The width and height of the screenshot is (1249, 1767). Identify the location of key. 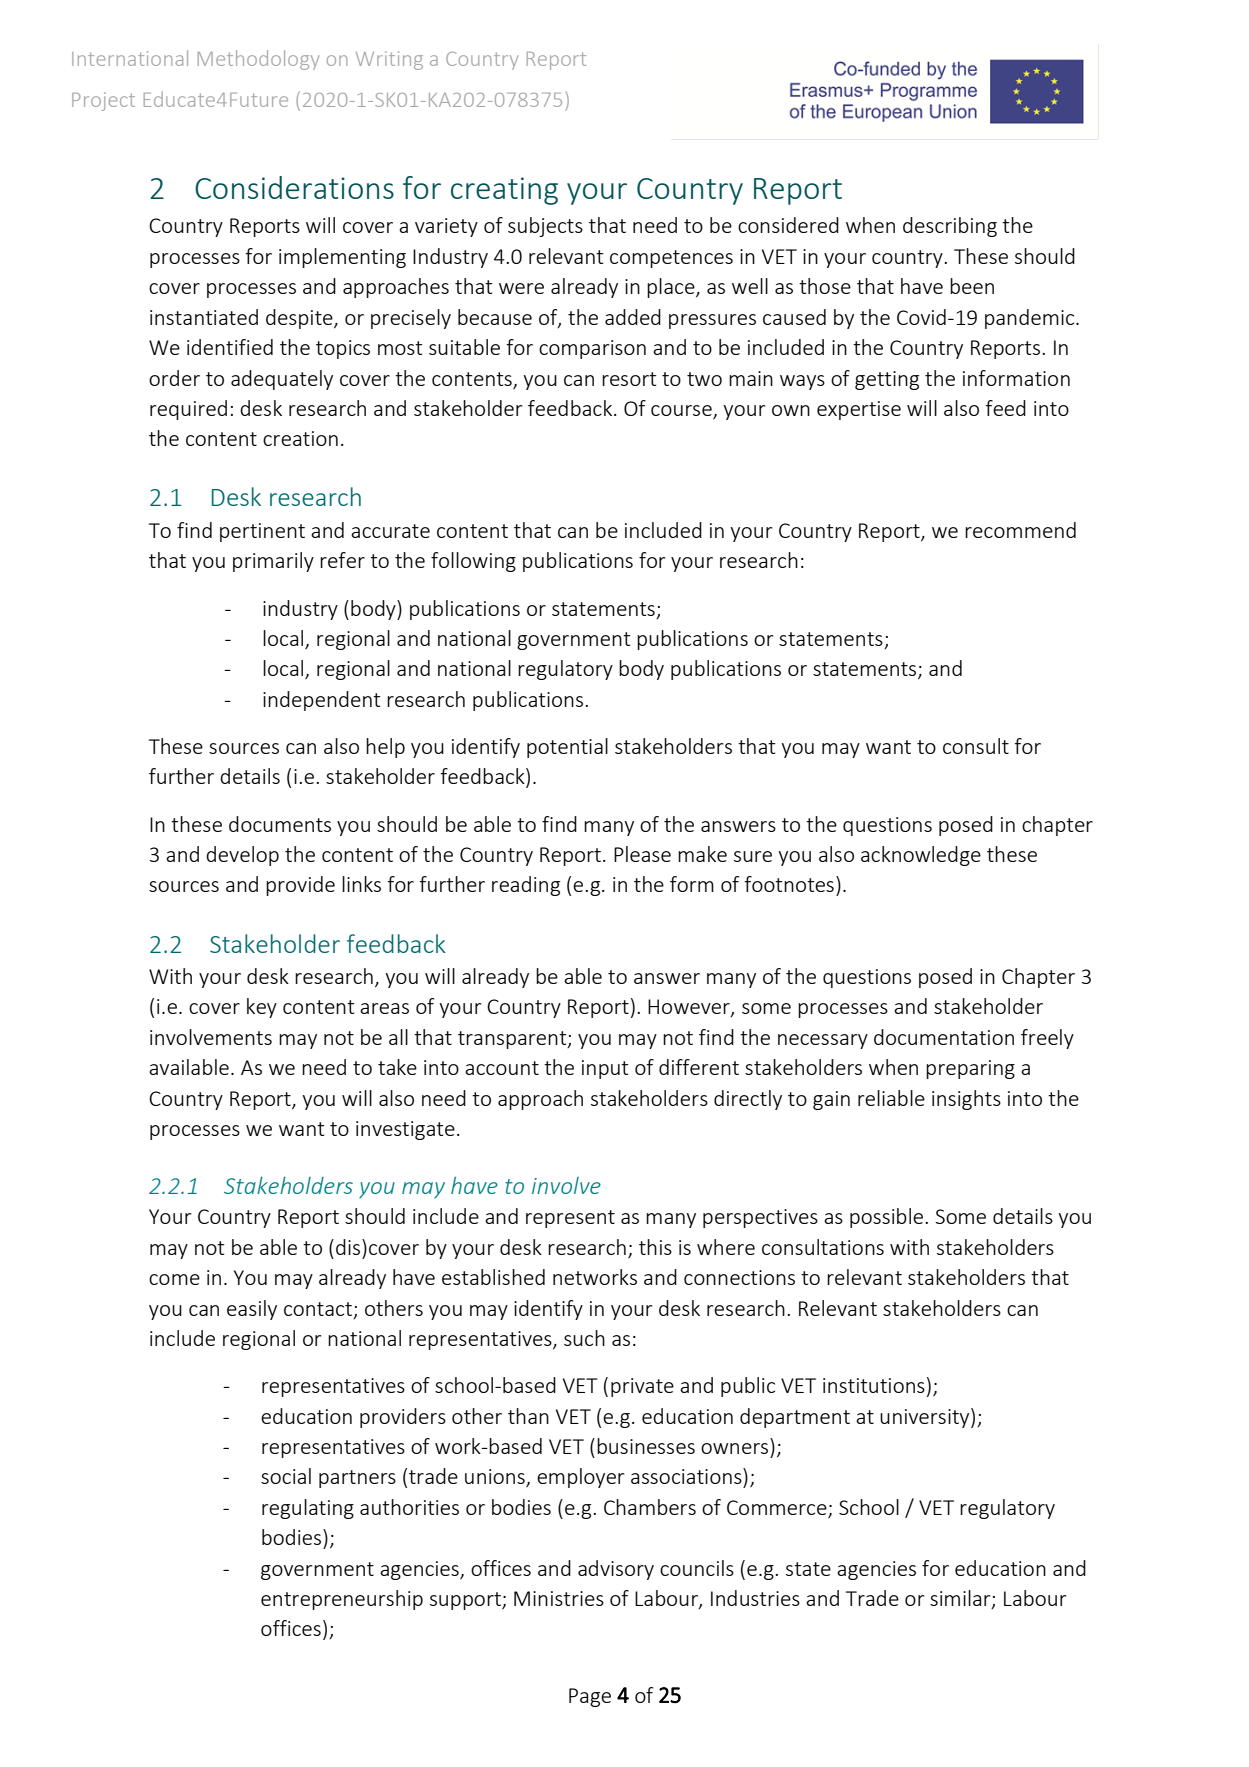
(262, 1008).
